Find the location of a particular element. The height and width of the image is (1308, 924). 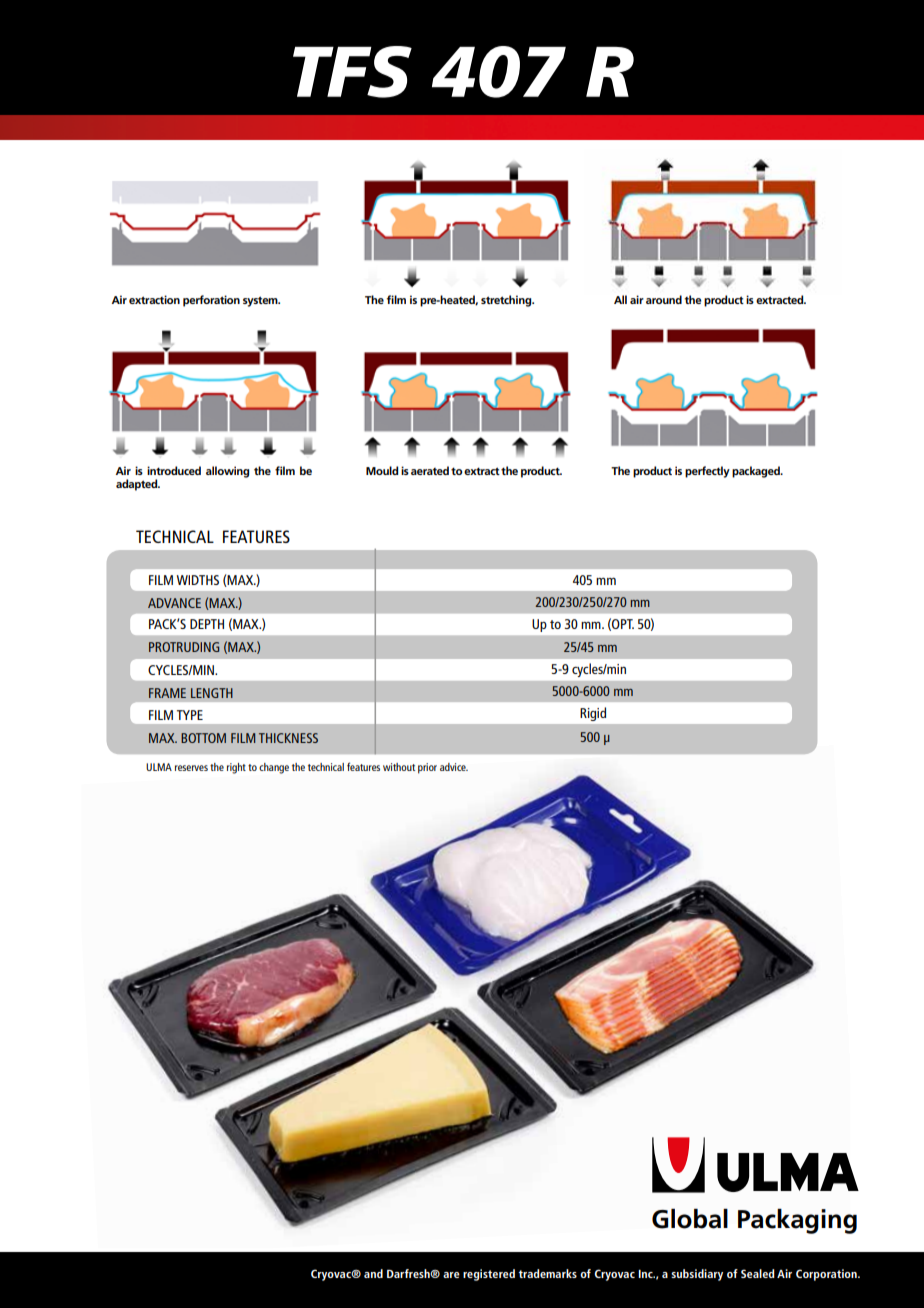

allowing is located at coordinates (227, 472).
